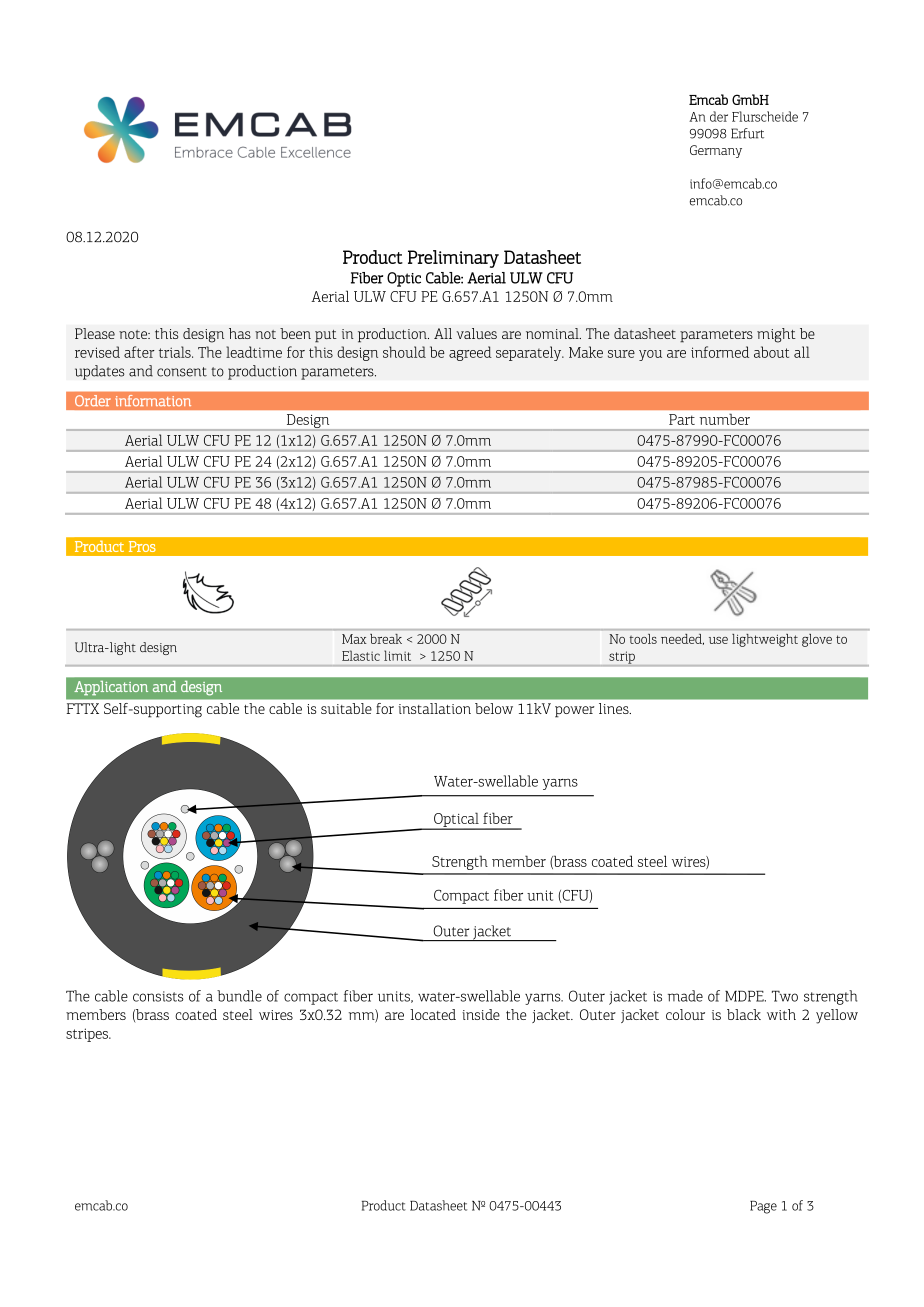 Image resolution: width=924 pixels, height=1307 pixels. Describe the element at coordinates (718, 640) in the page. I see `use` at that location.
